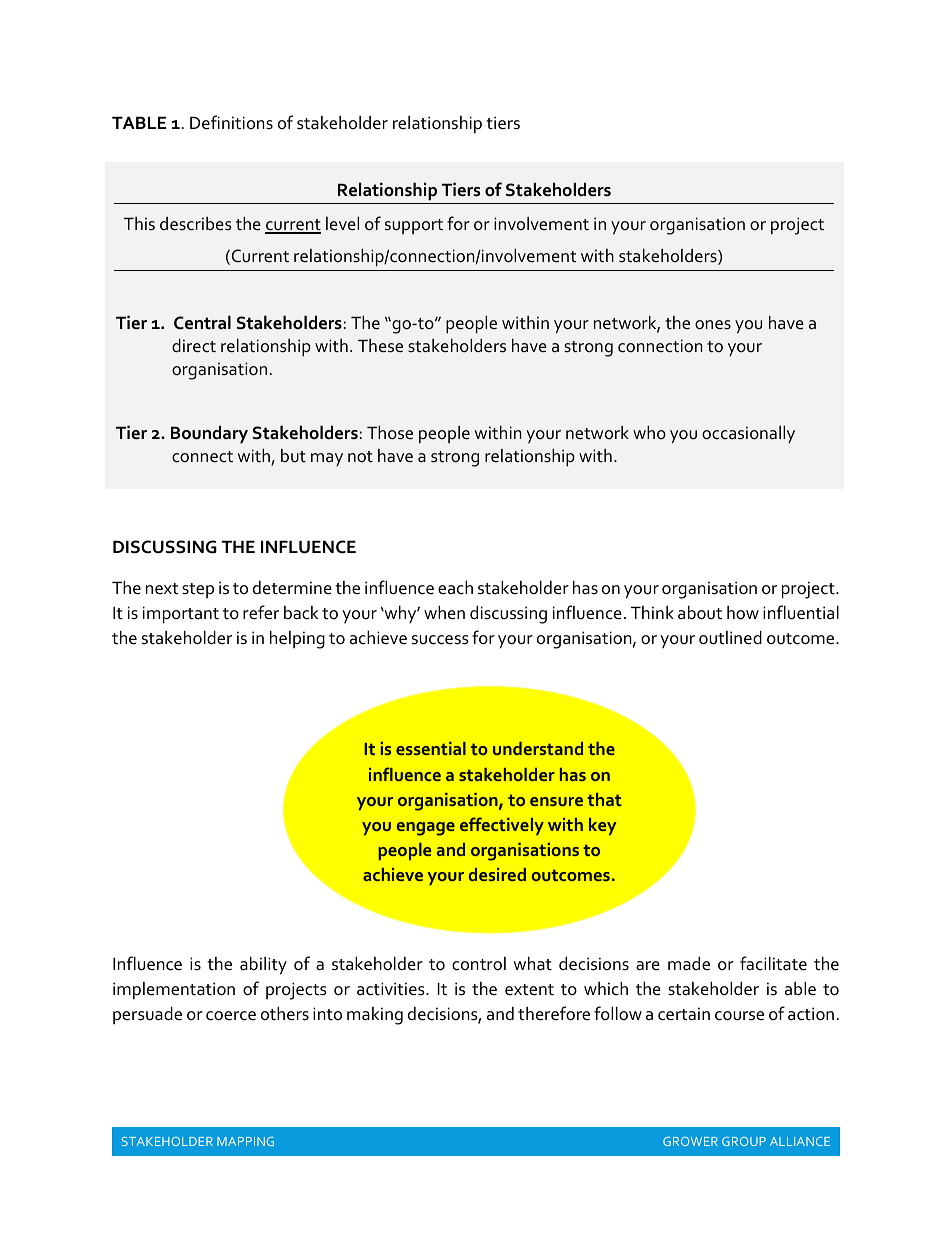 This screenshot has height=1233, width=952. I want to click on MAPPING, so click(245, 1141).
